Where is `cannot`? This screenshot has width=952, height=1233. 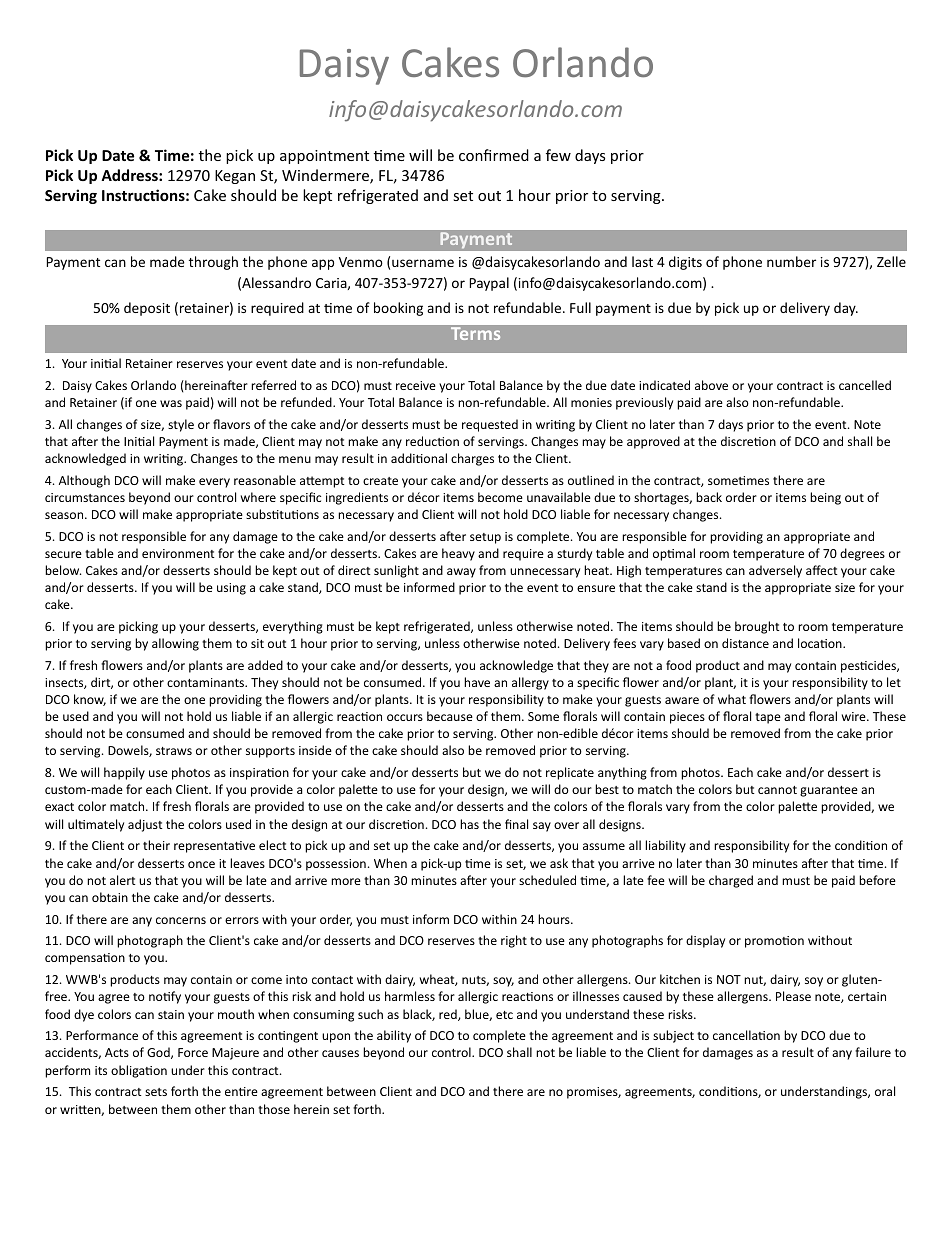
cannot is located at coordinates (777, 790).
